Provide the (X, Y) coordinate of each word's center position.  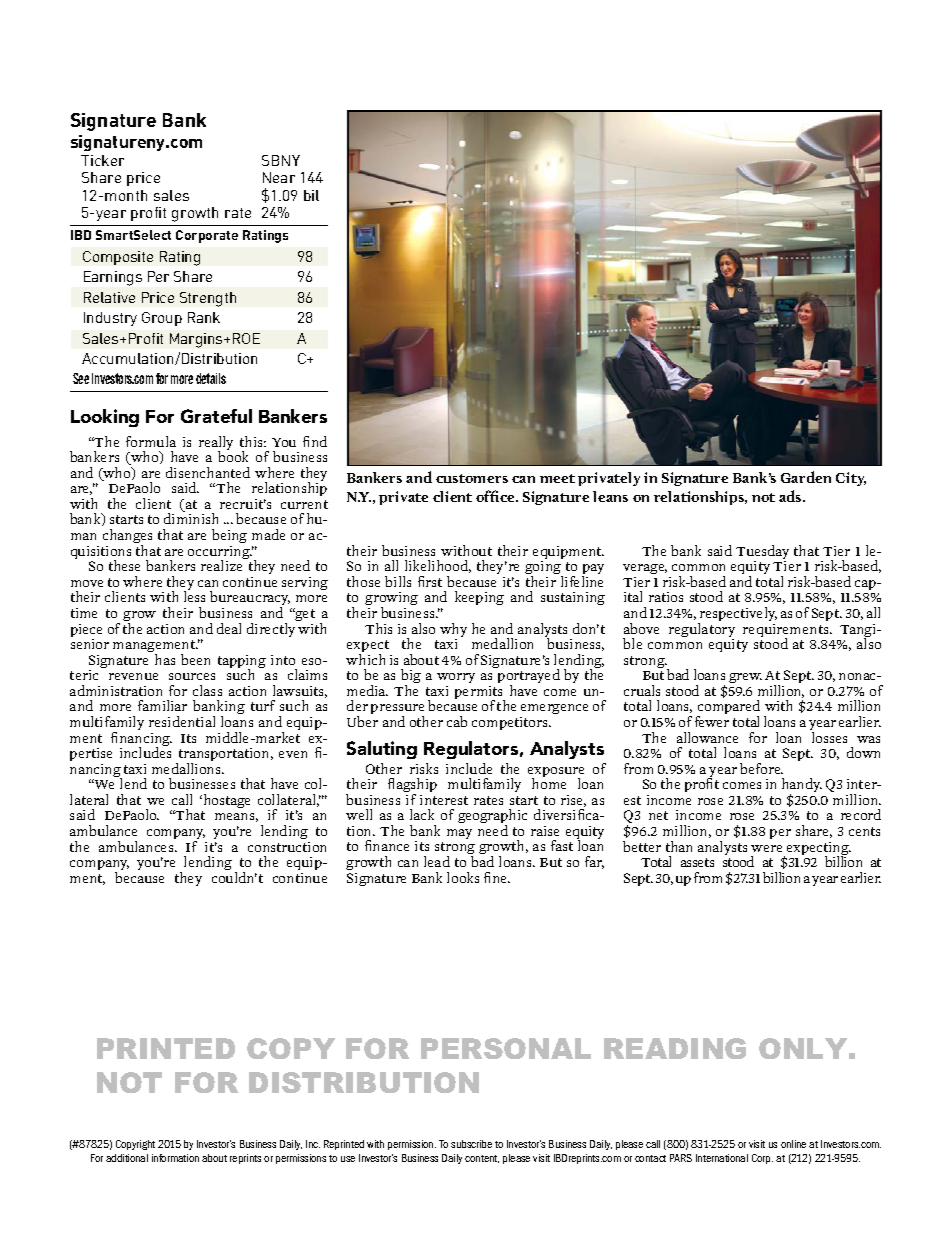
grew (745, 678)
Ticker (102, 160)
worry (456, 678)
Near (279, 177)
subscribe (471, 1144)
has (165, 659)
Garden (806, 477)
